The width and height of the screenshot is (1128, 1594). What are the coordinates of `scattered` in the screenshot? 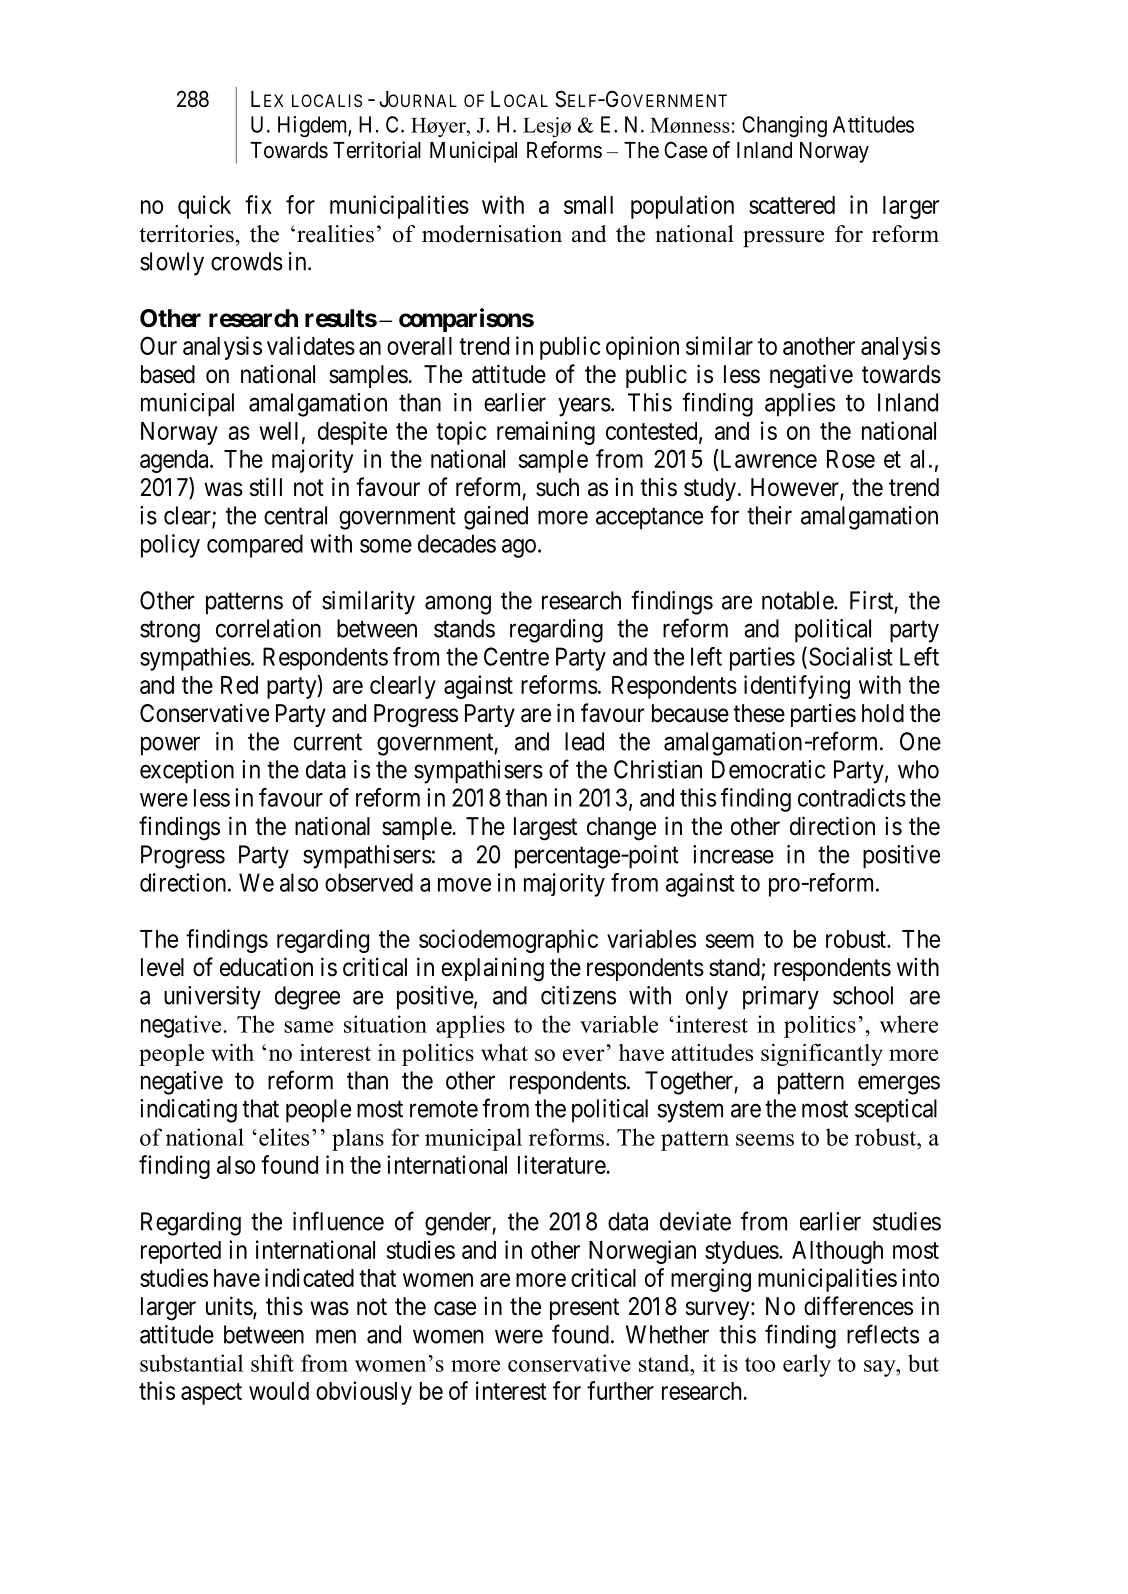 It's located at (792, 205).
